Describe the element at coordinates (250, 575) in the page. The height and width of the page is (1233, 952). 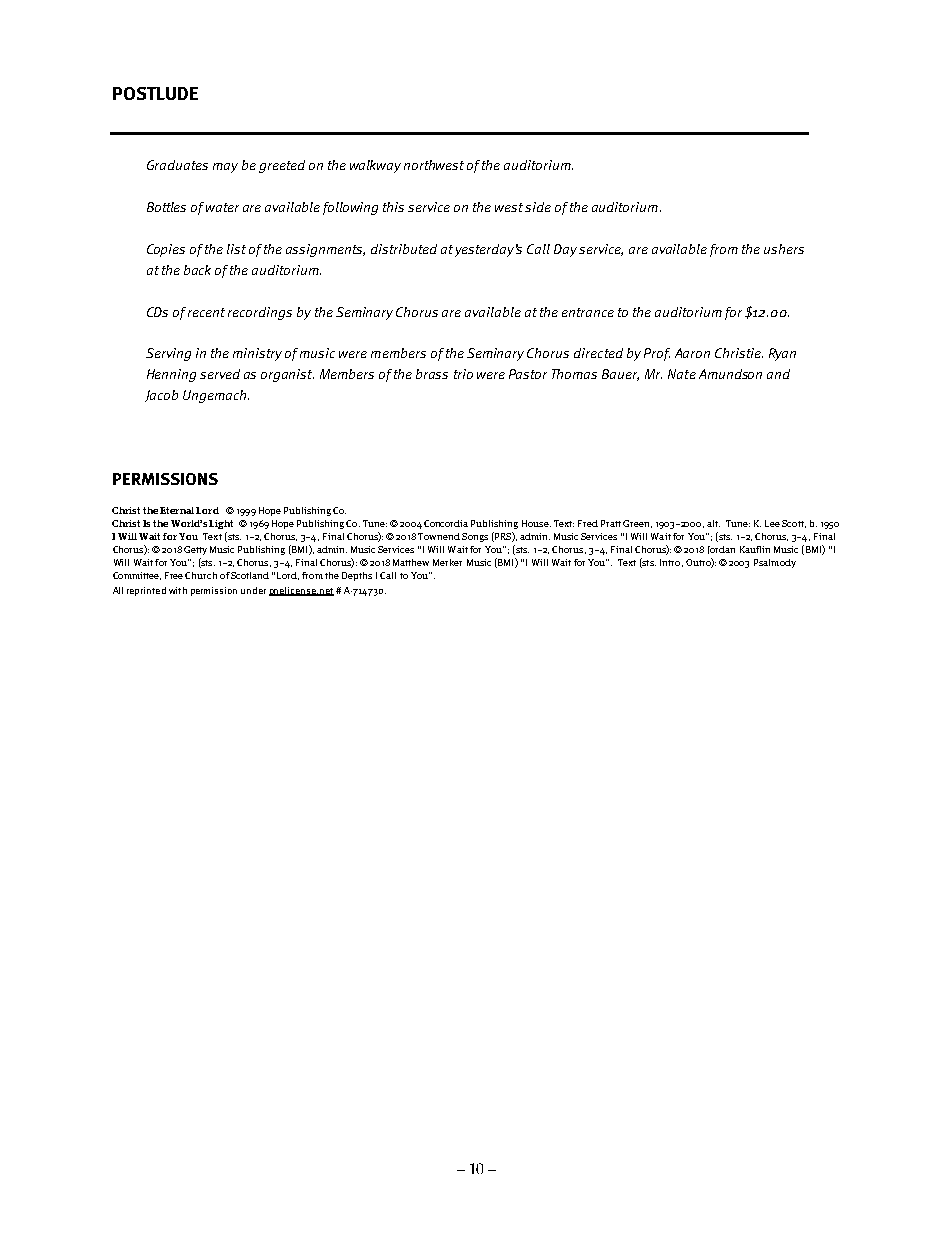
I see `Scotland` at that location.
